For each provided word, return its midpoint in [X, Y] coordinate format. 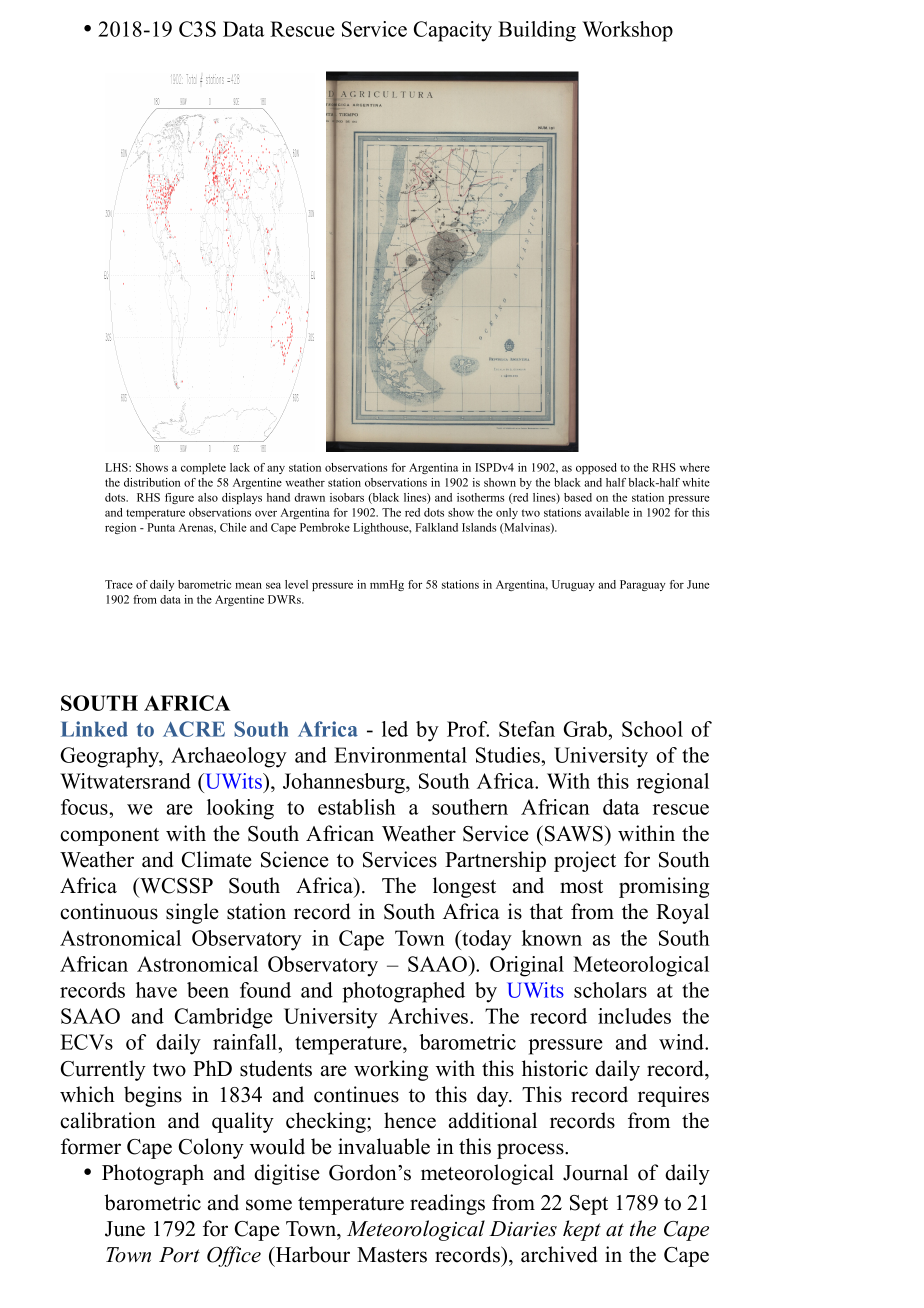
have [156, 990]
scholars [610, 990]
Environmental [400, 755]
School [652, 729]
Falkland [436, 527]
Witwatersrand [125, 781]
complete [203, 468]
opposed [596, 468]
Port [179, 1255]
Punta [161, 527]
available [607, 512]
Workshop [627, 31]
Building [537, 31]
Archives [429, 1016]
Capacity [453, 31]
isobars [347, 497]
